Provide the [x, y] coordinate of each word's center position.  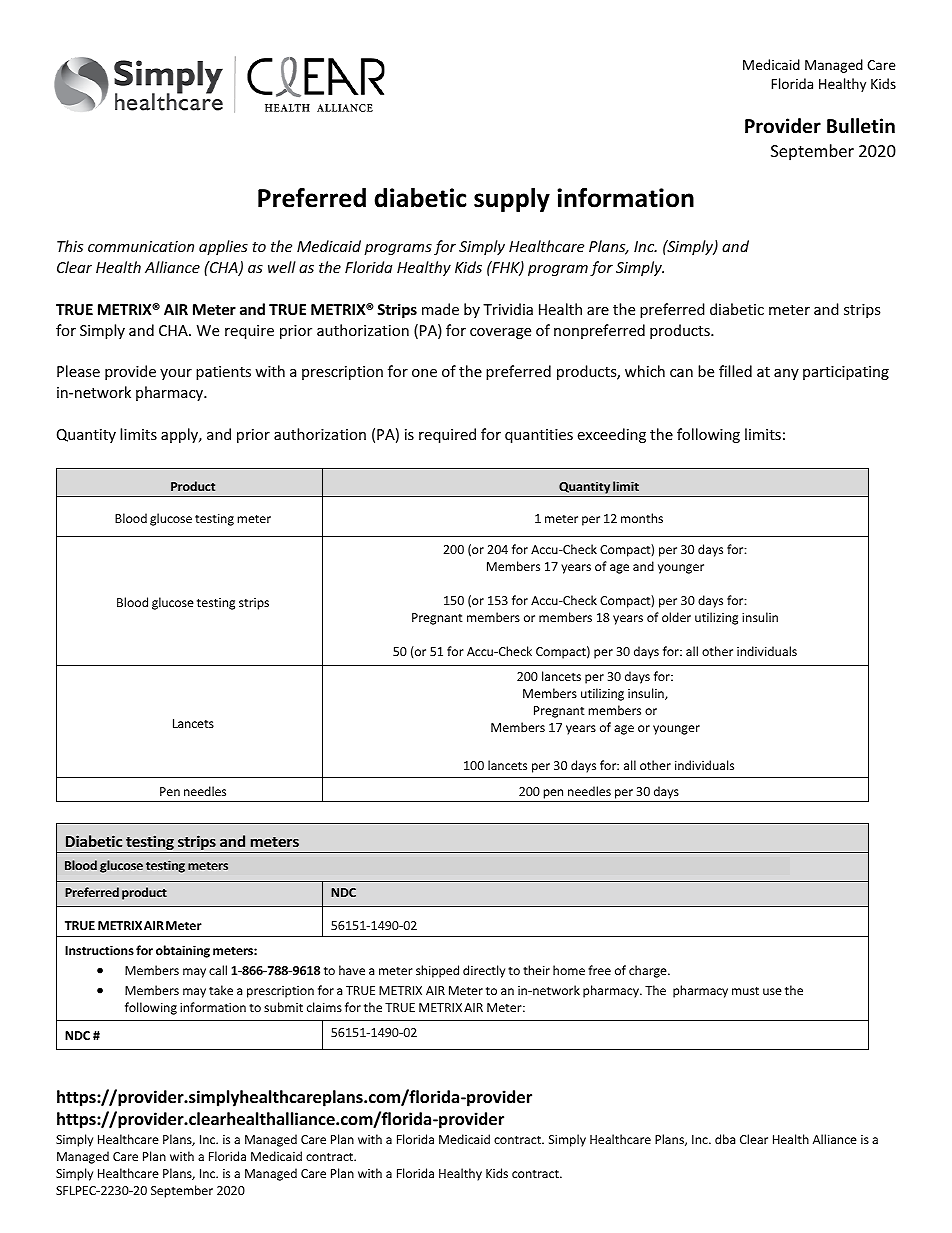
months [642, 518]
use [772, 991]
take [221, 990]
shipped [437, 971]
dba [725, 1139]
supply [512, 200]
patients [223, 373]
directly [484, 971]
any [786, 374]
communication [141, 246]
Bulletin [861, 126]
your [176, 374]
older [676, 617]
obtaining [183, 951]
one [424, 373]
